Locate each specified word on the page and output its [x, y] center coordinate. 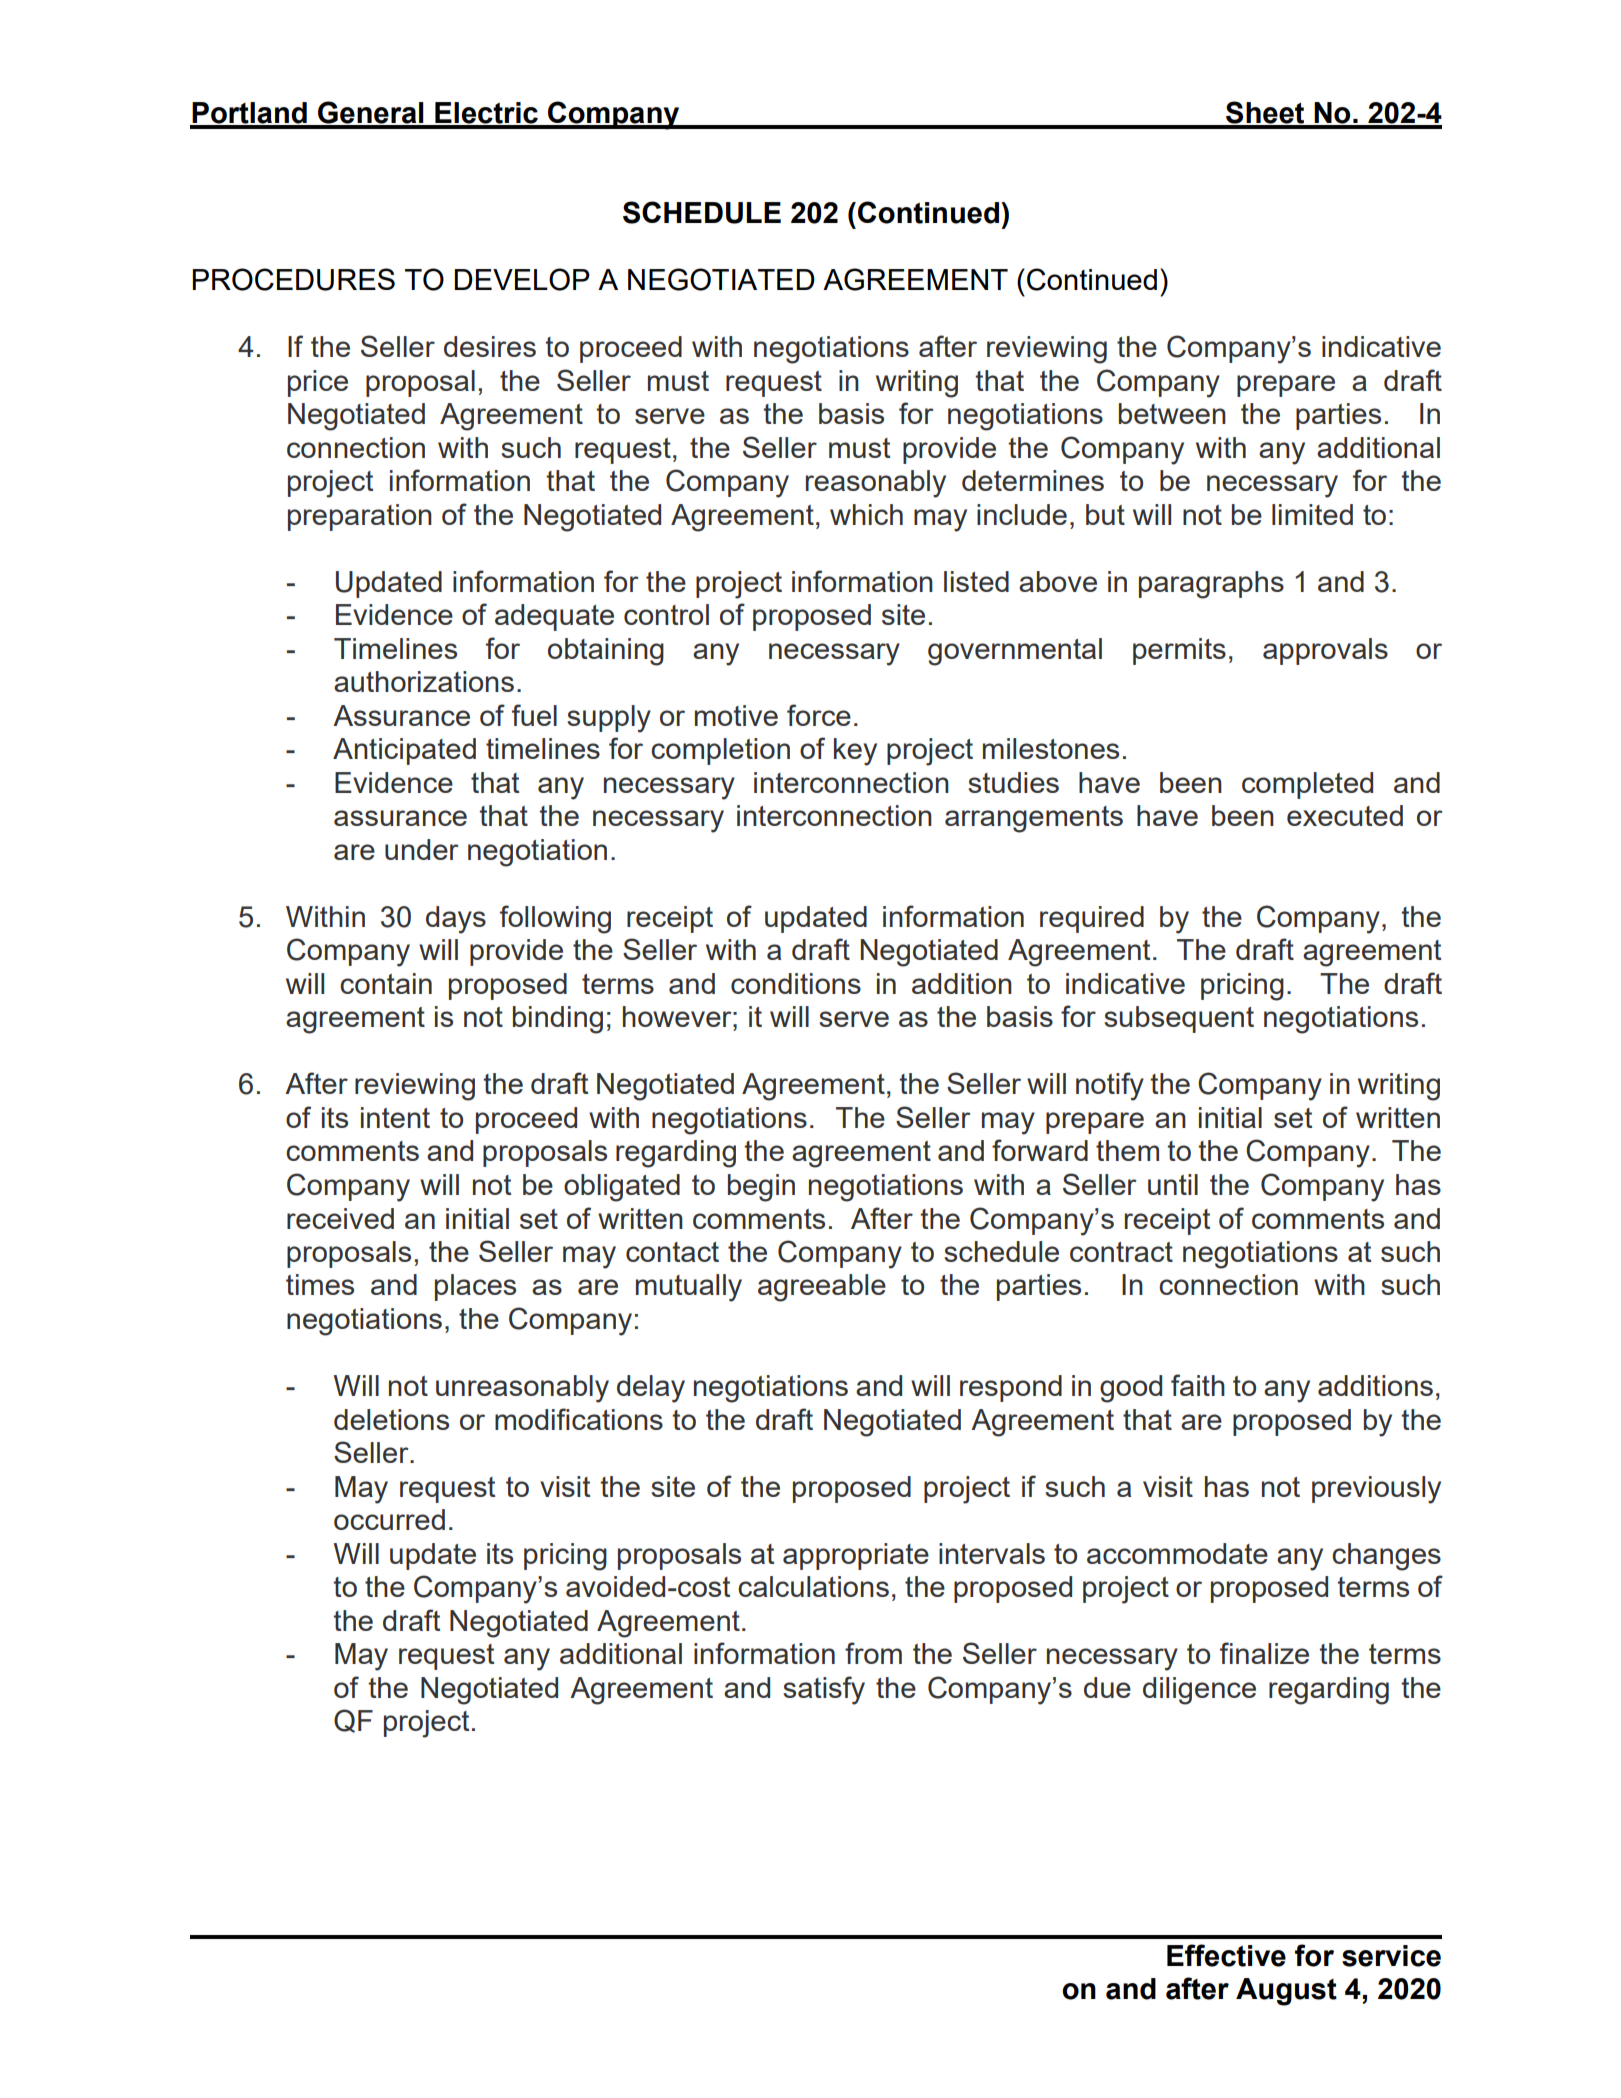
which [866, 514]
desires [490, 346]
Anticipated [404, 751]
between [1172, 413]
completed [1307, 785]
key [855, 752]
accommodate [1177, 1553]
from [873, 1653]
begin [761, 1188]
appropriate [856, 1556]
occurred [389, 1519]
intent [395, 1117]
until [1173, 1184]
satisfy [824, 1690]
